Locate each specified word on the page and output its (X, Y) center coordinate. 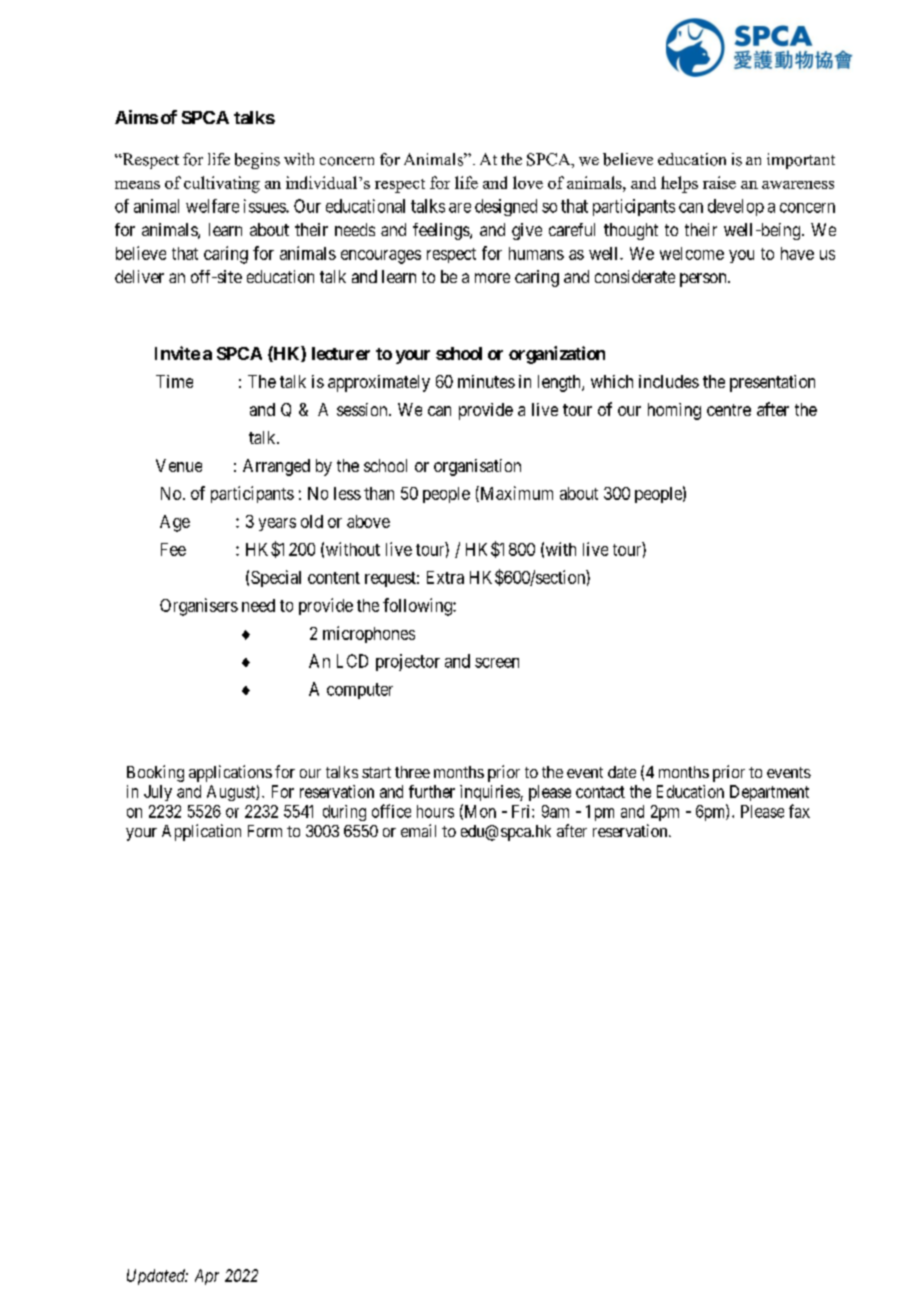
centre (729, 410)
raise (719, 182)
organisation (477, 467)
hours (435, 811)
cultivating (222, 184)
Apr (207, 1277)
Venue (179, 465)
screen (497, 663)
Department (769, 793)
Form (265, 831)
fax (799, 811)
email (418, 830)
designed (506, 207)
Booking (155, 773)
